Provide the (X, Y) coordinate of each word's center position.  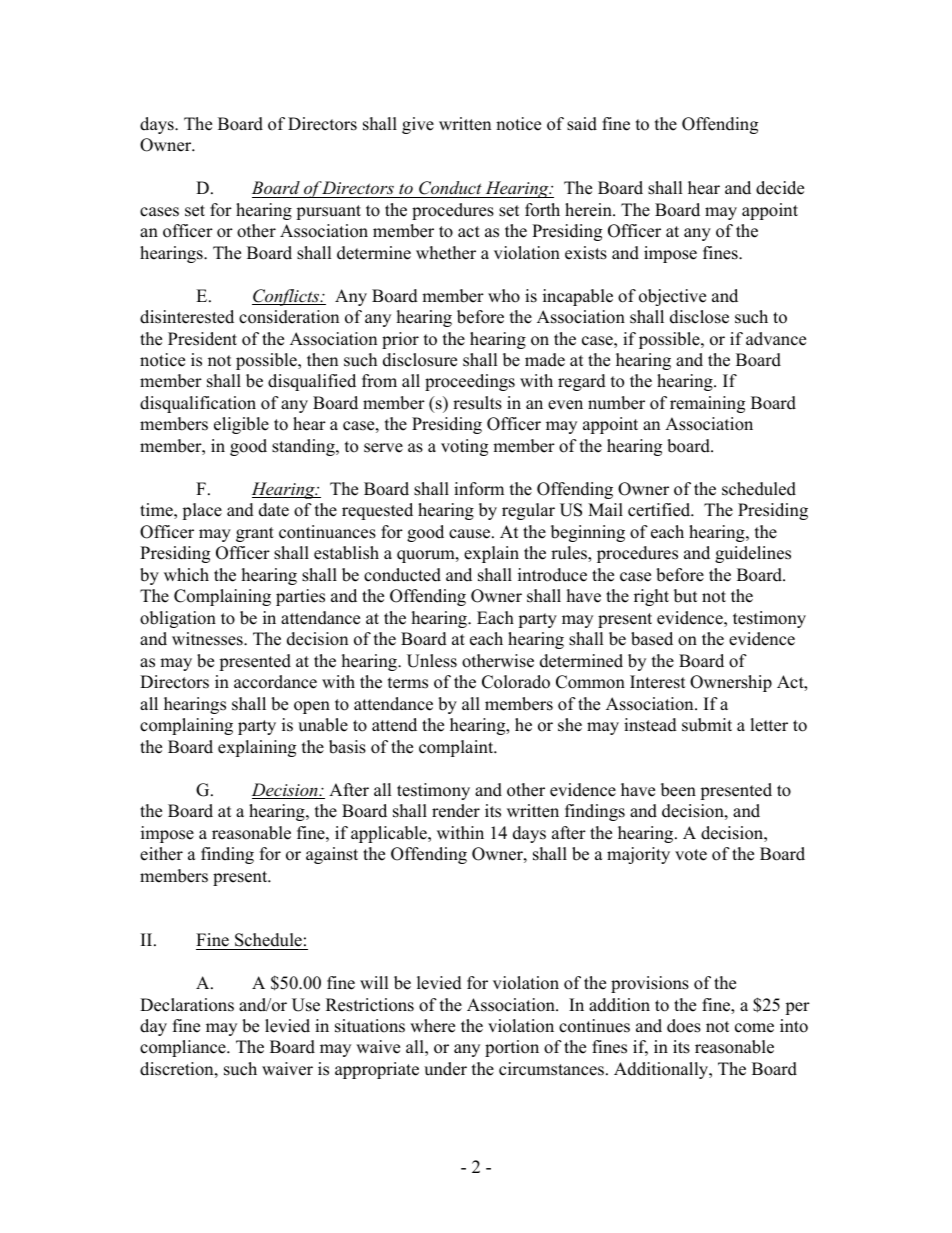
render (456, 811)
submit (707, 725)
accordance (275, 682)
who (504, 296)
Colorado (516, 682)
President (202, 339)
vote (691, 855)
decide (780, 188)
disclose (699, 317)
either (161, 854)
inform (479, 489)
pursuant (328, 212)
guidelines (753, 554)
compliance (184, 1048)
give (418, 125)
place (202, 511)
